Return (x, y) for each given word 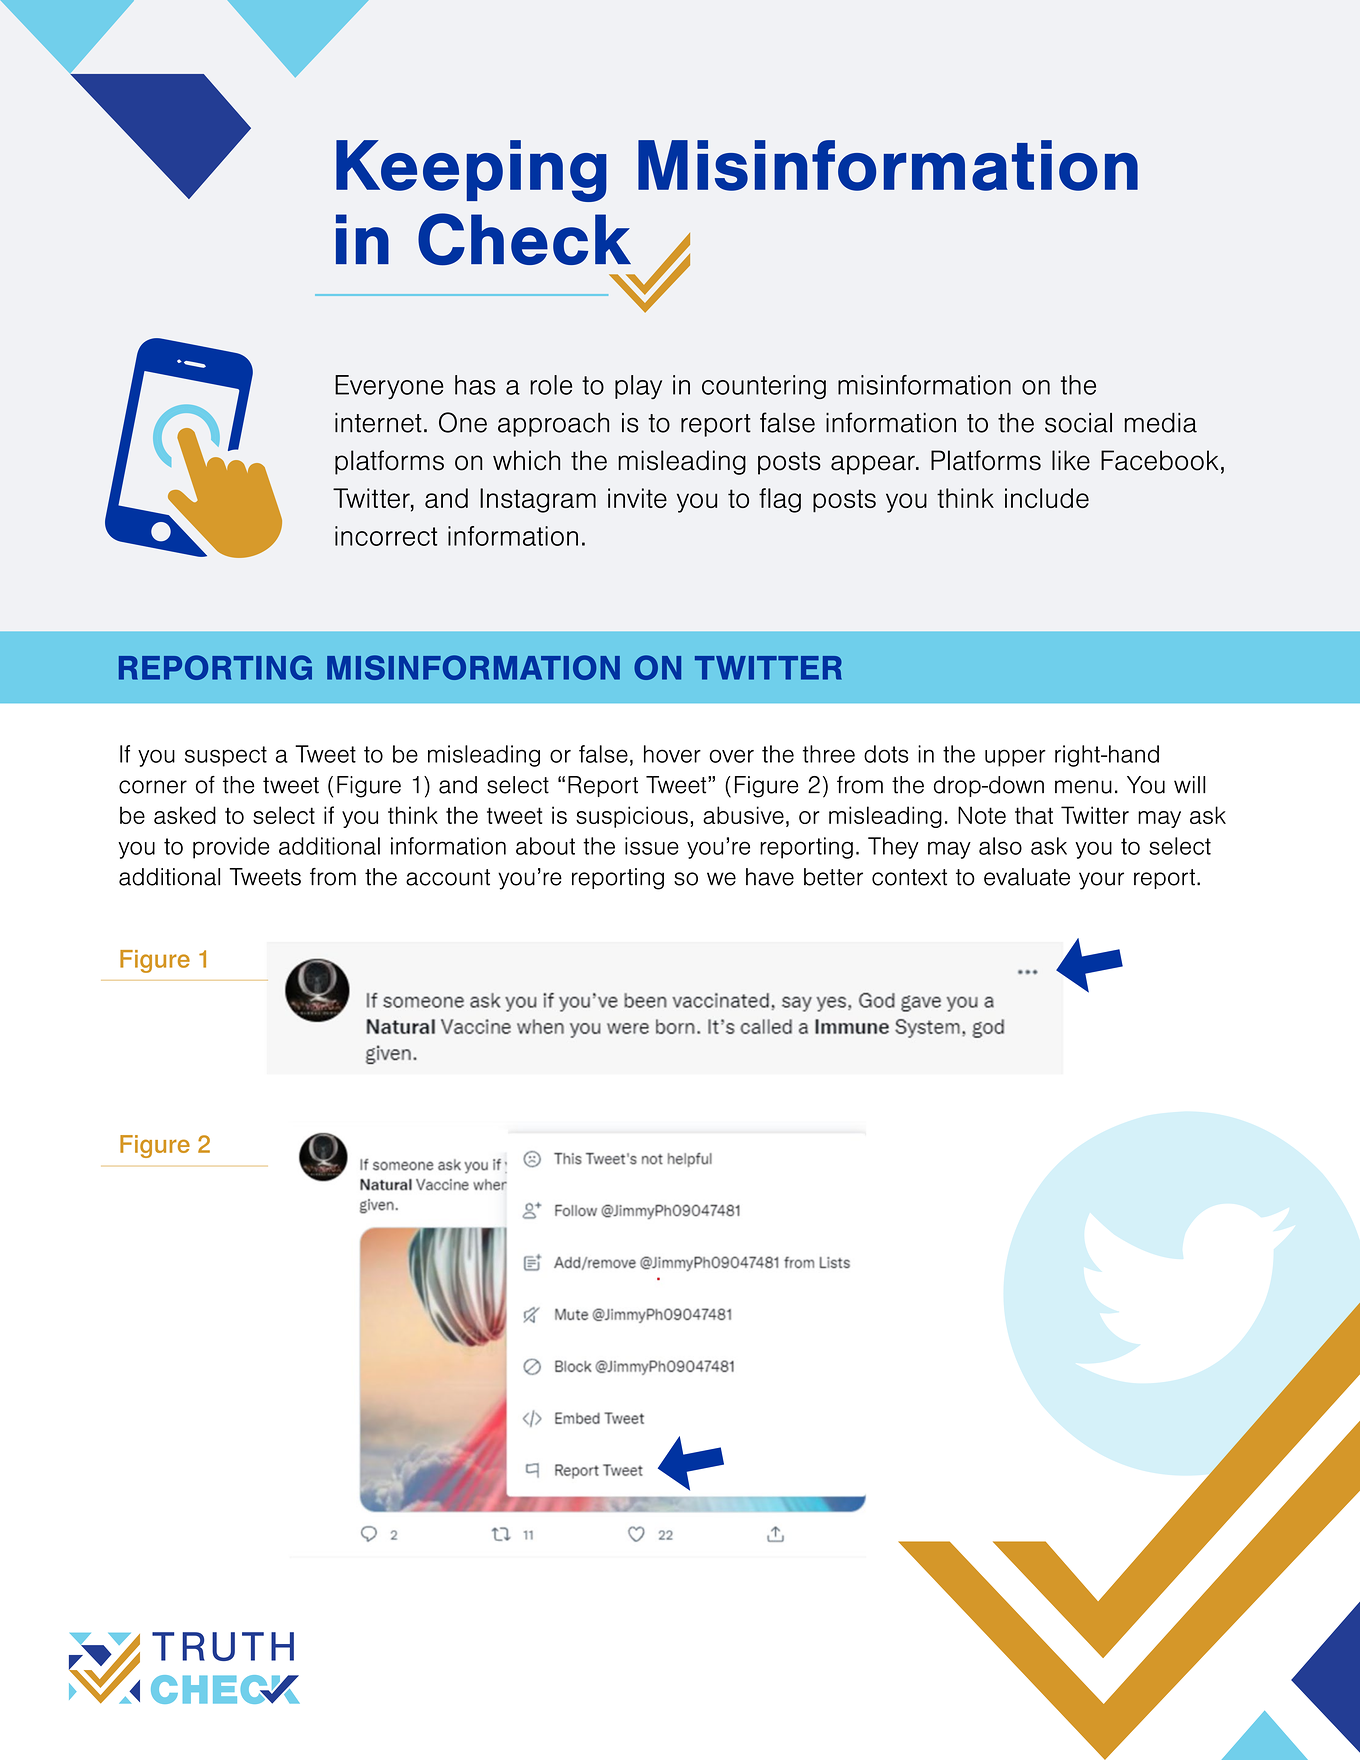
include (1047, 498)
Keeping (471, 171)
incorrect (386, 536)
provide (231, 848)
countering (764, 387)
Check (524, 239)
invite (637, 498)
